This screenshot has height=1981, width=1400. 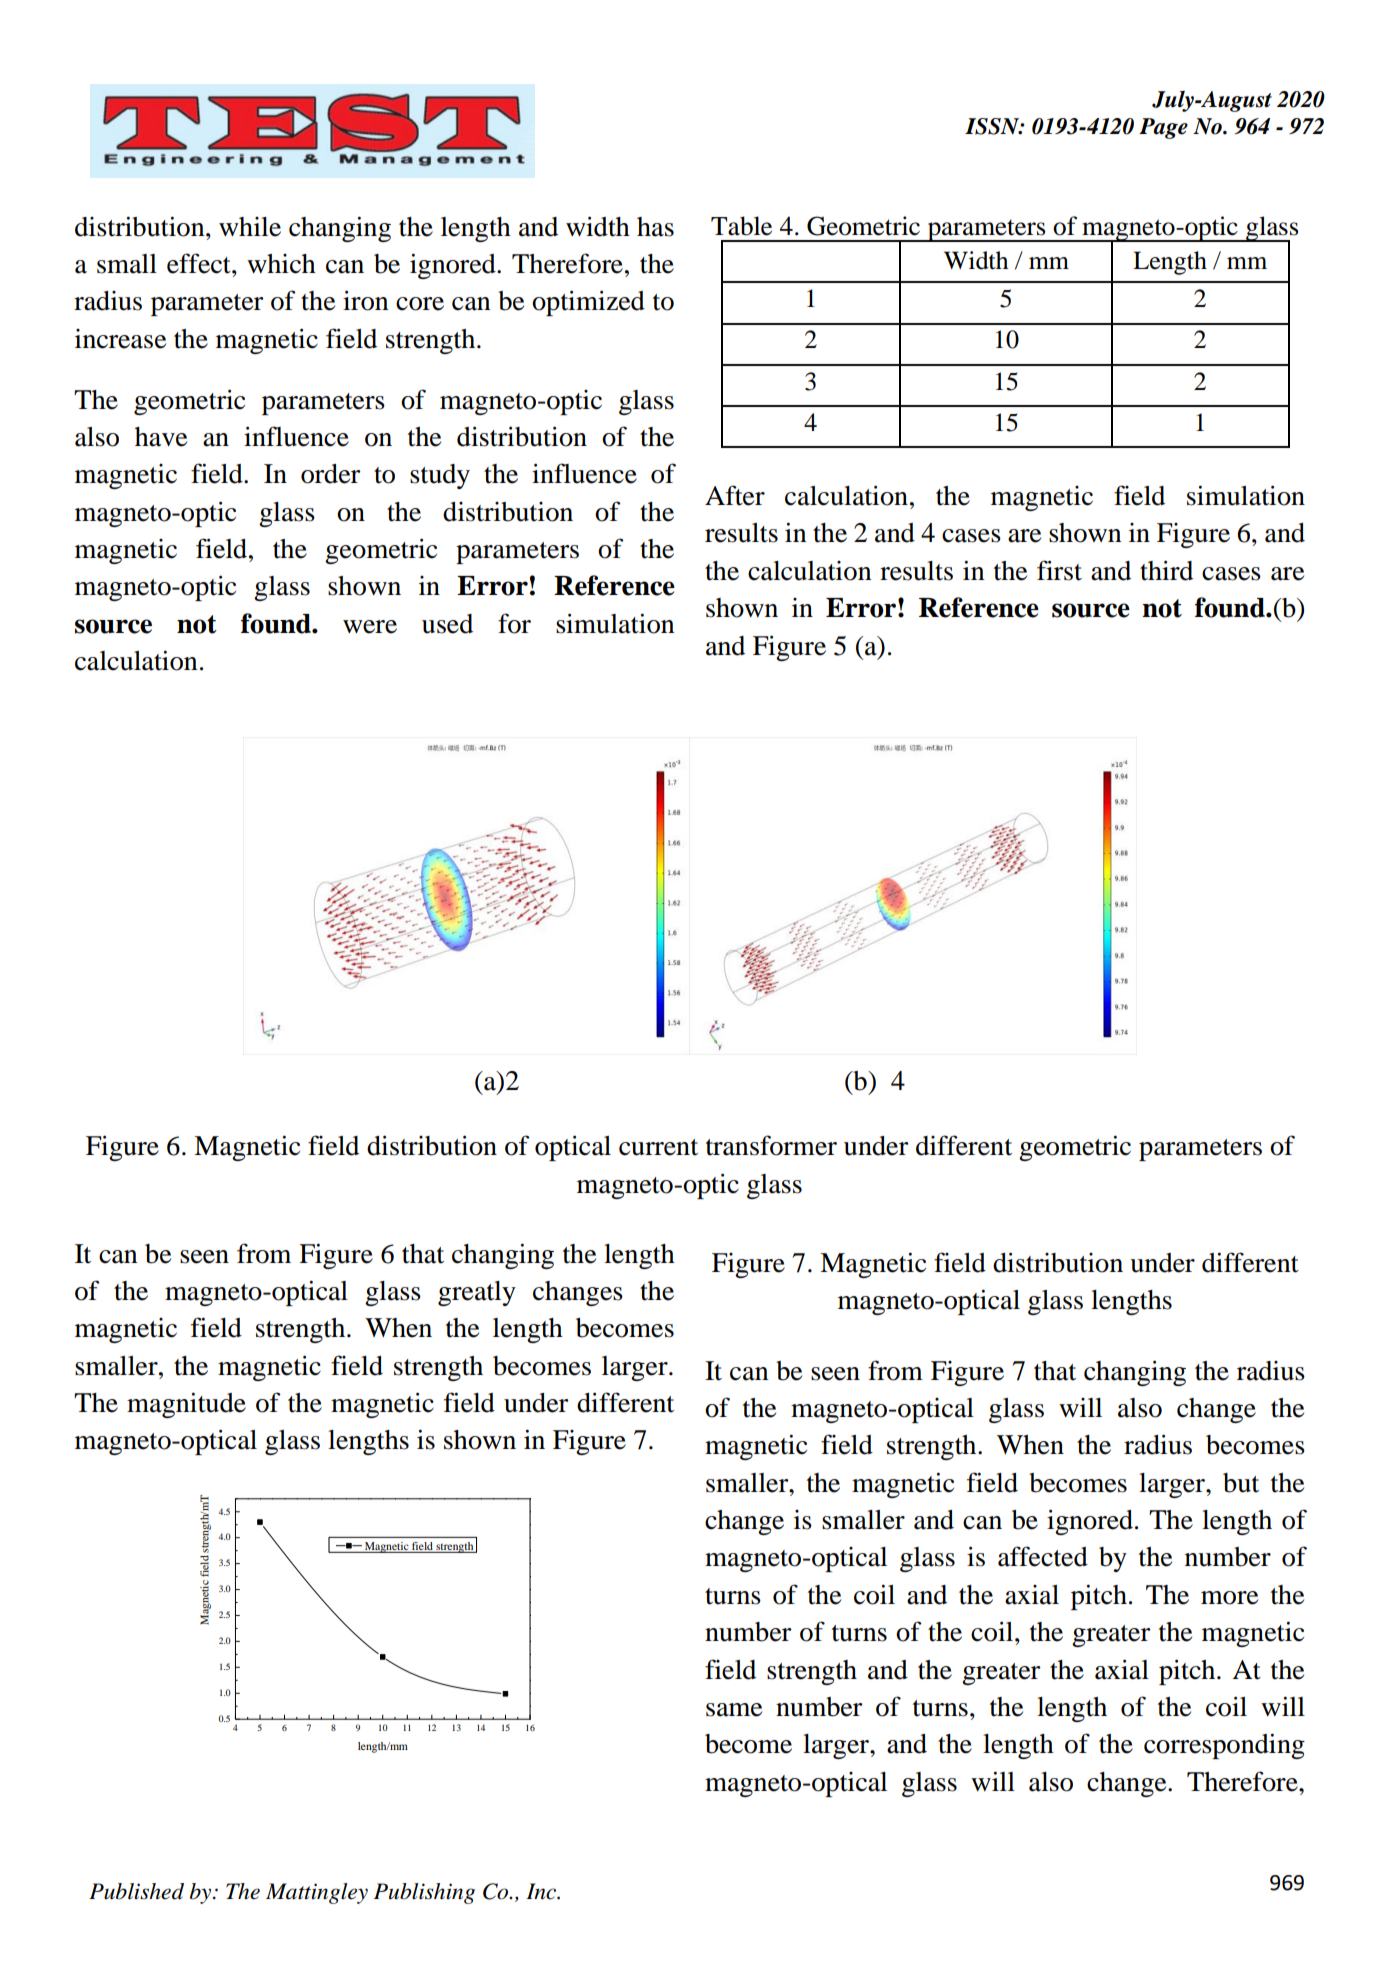 What do you see at coordinates (771, 1145) in the screenshot?
I see `transformer` at bounding box center [771, 1145].
